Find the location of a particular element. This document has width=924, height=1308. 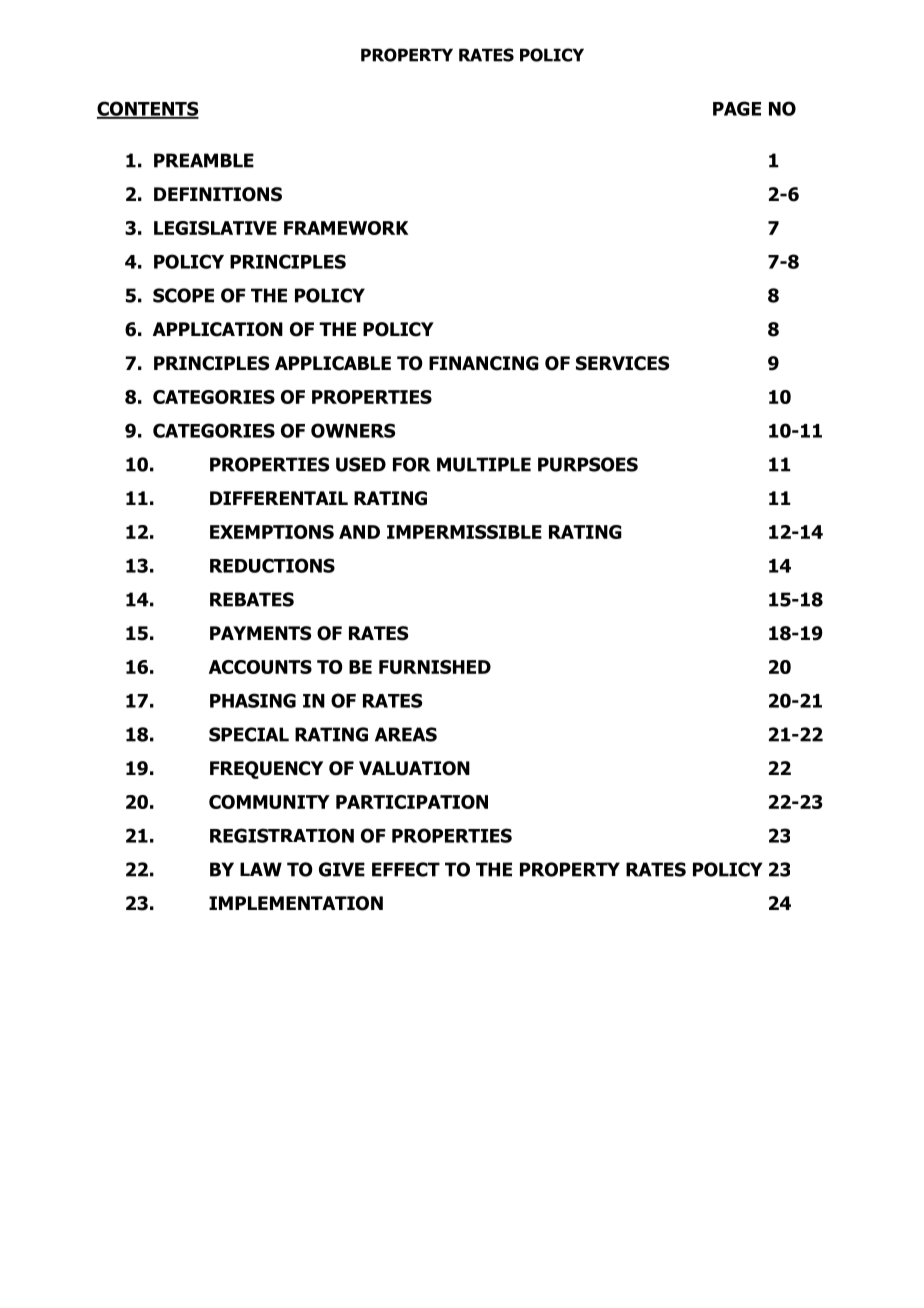

APPLICATION is located at coordinates (218, 329).
